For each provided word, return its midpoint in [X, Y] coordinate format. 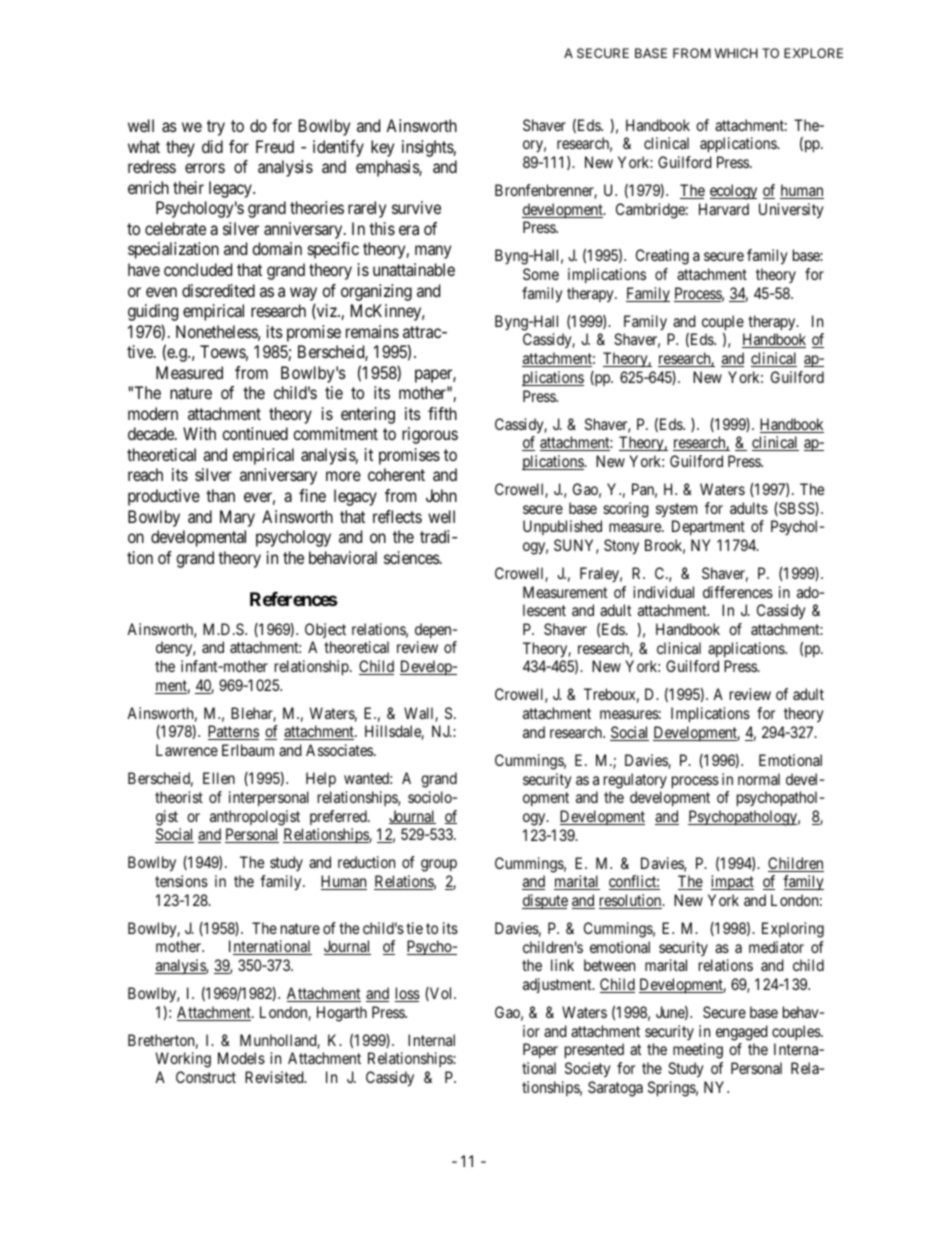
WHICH [736, 53]
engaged [742, 1033]
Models [241, 1058]
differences [738, 592]
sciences [412, 557]
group [439, 865]
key [382, 148]
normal [759, 779]
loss [407, 994]
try [216, 128]
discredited [218, 290]
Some [541, 274]
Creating [662, 257]
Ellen [219, 778]
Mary [237, 518]
